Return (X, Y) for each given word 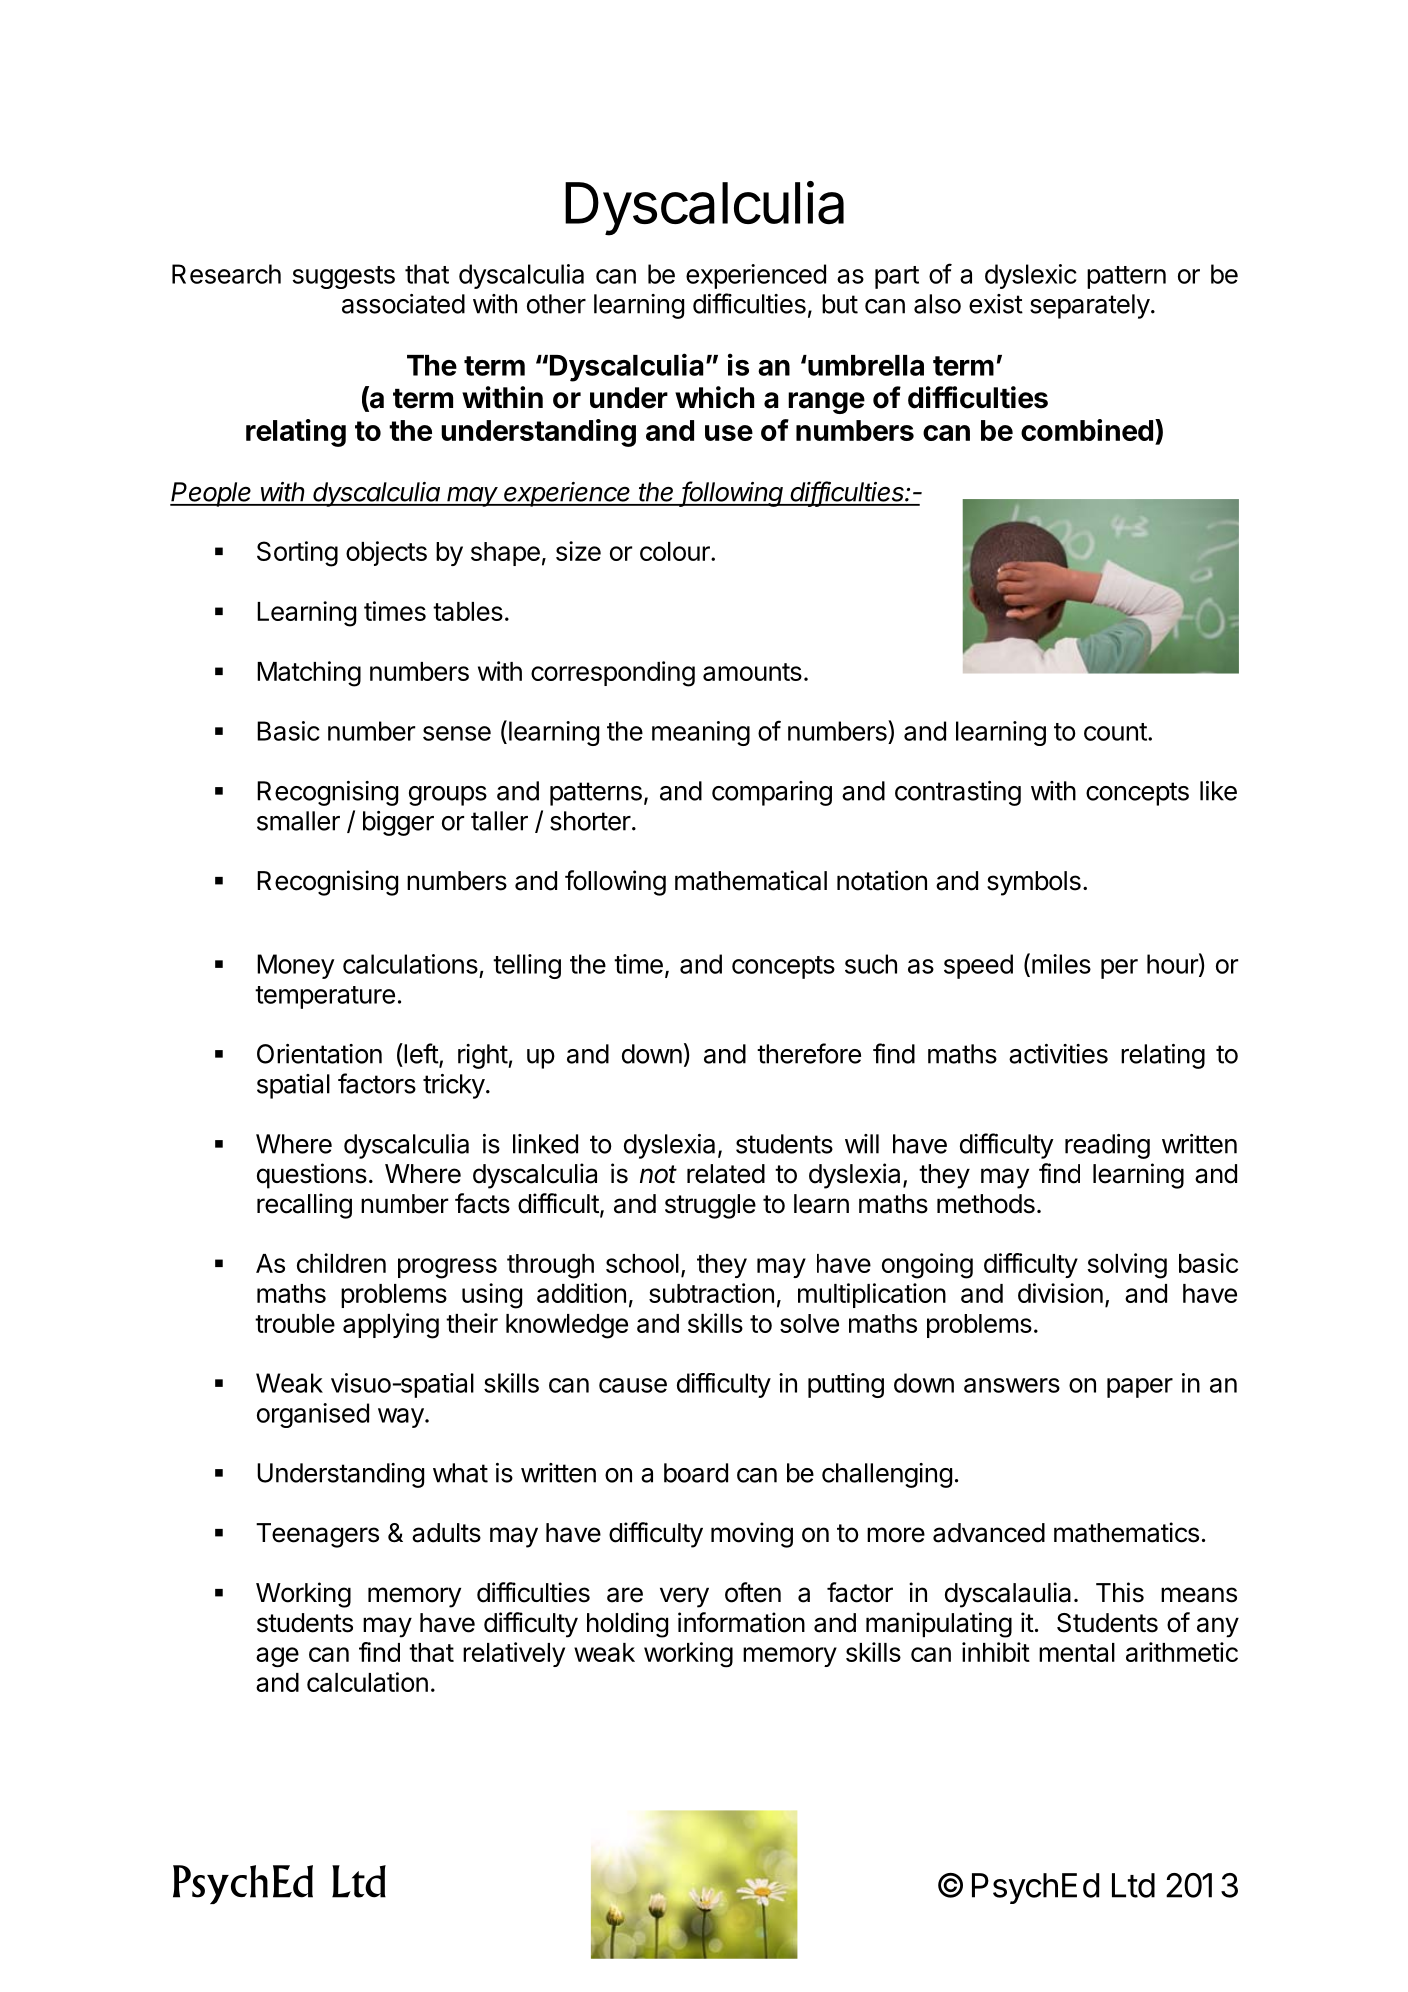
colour (676, 551)
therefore (809, 1053)
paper (1140, 1388)
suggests (344, 277)
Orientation (319, 1054)
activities (1058, 1054)
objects (386, 553)
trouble (295, 1323)
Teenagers (317, 1535)
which (714, 397)
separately (1090, 306)
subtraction (711, 1293)
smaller (298, 821)
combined (1087, 430)
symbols (1034, 883)
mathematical (751, 880)
